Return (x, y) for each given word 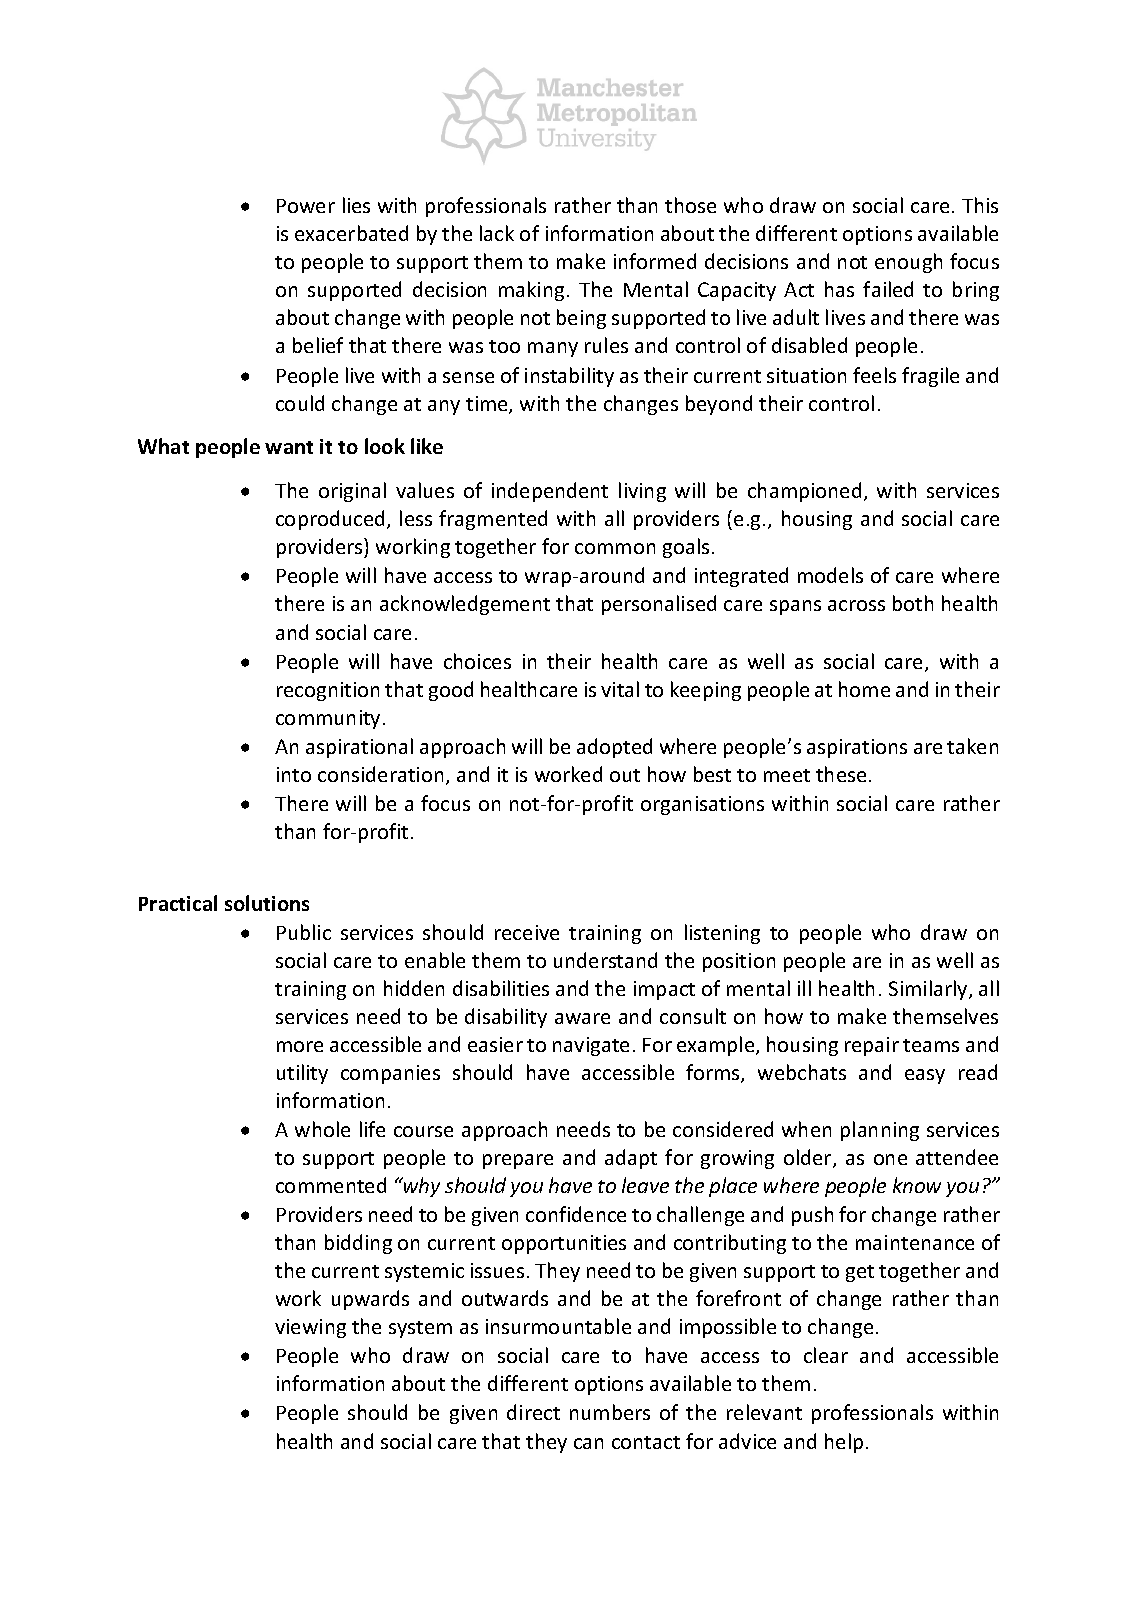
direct (533, 1412)
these (841, 774)
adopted (614, 748)
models (830, 575)
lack (497, 233)
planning (880, 1131)
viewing (310, 1328)
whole (322, 1129)
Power (306, 206)
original (352, 492)
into (294, 774)
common (615, 548)
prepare (518, 1161)
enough (908, 263)
